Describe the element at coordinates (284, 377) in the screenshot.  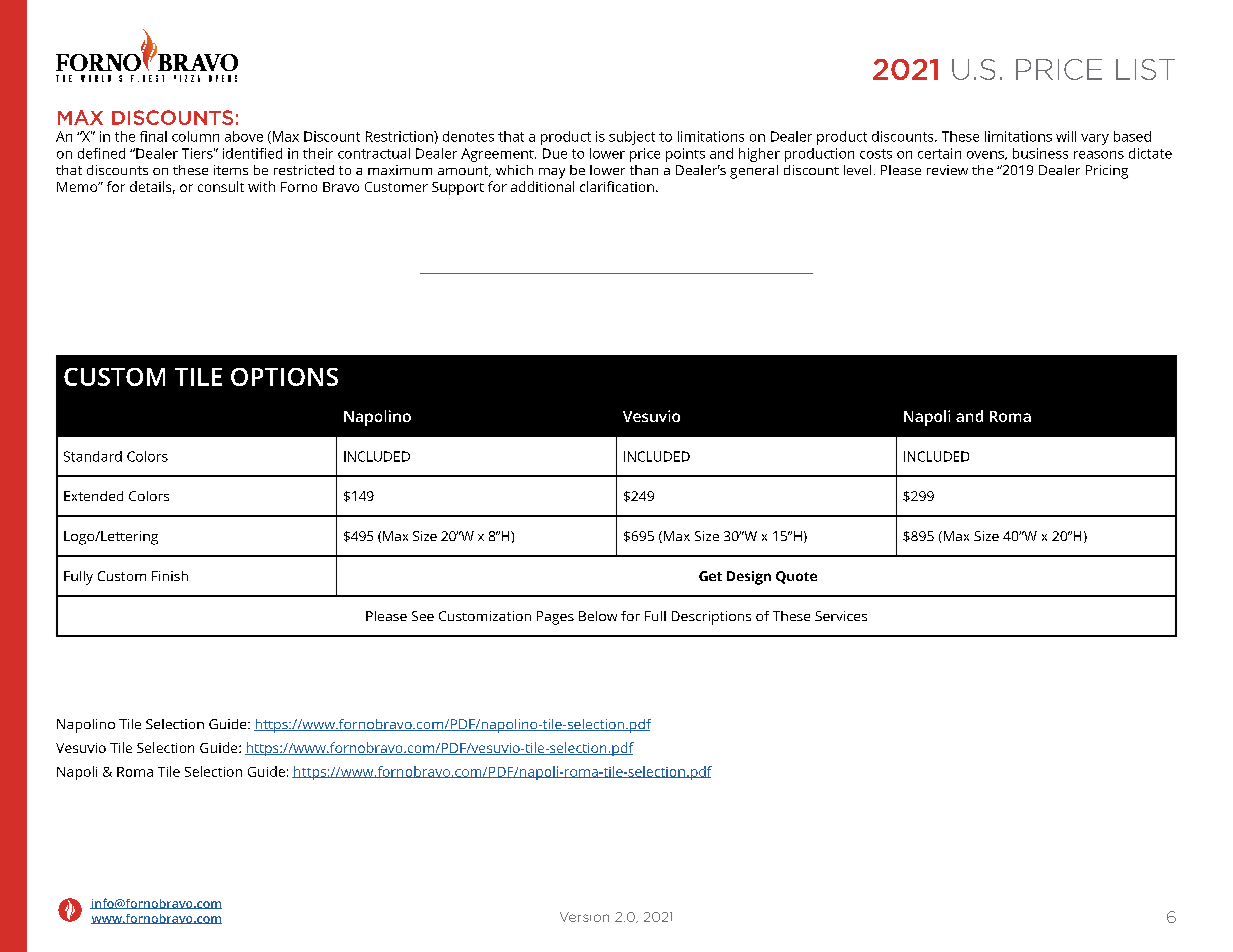
I see `OPTIONS` at that location.
